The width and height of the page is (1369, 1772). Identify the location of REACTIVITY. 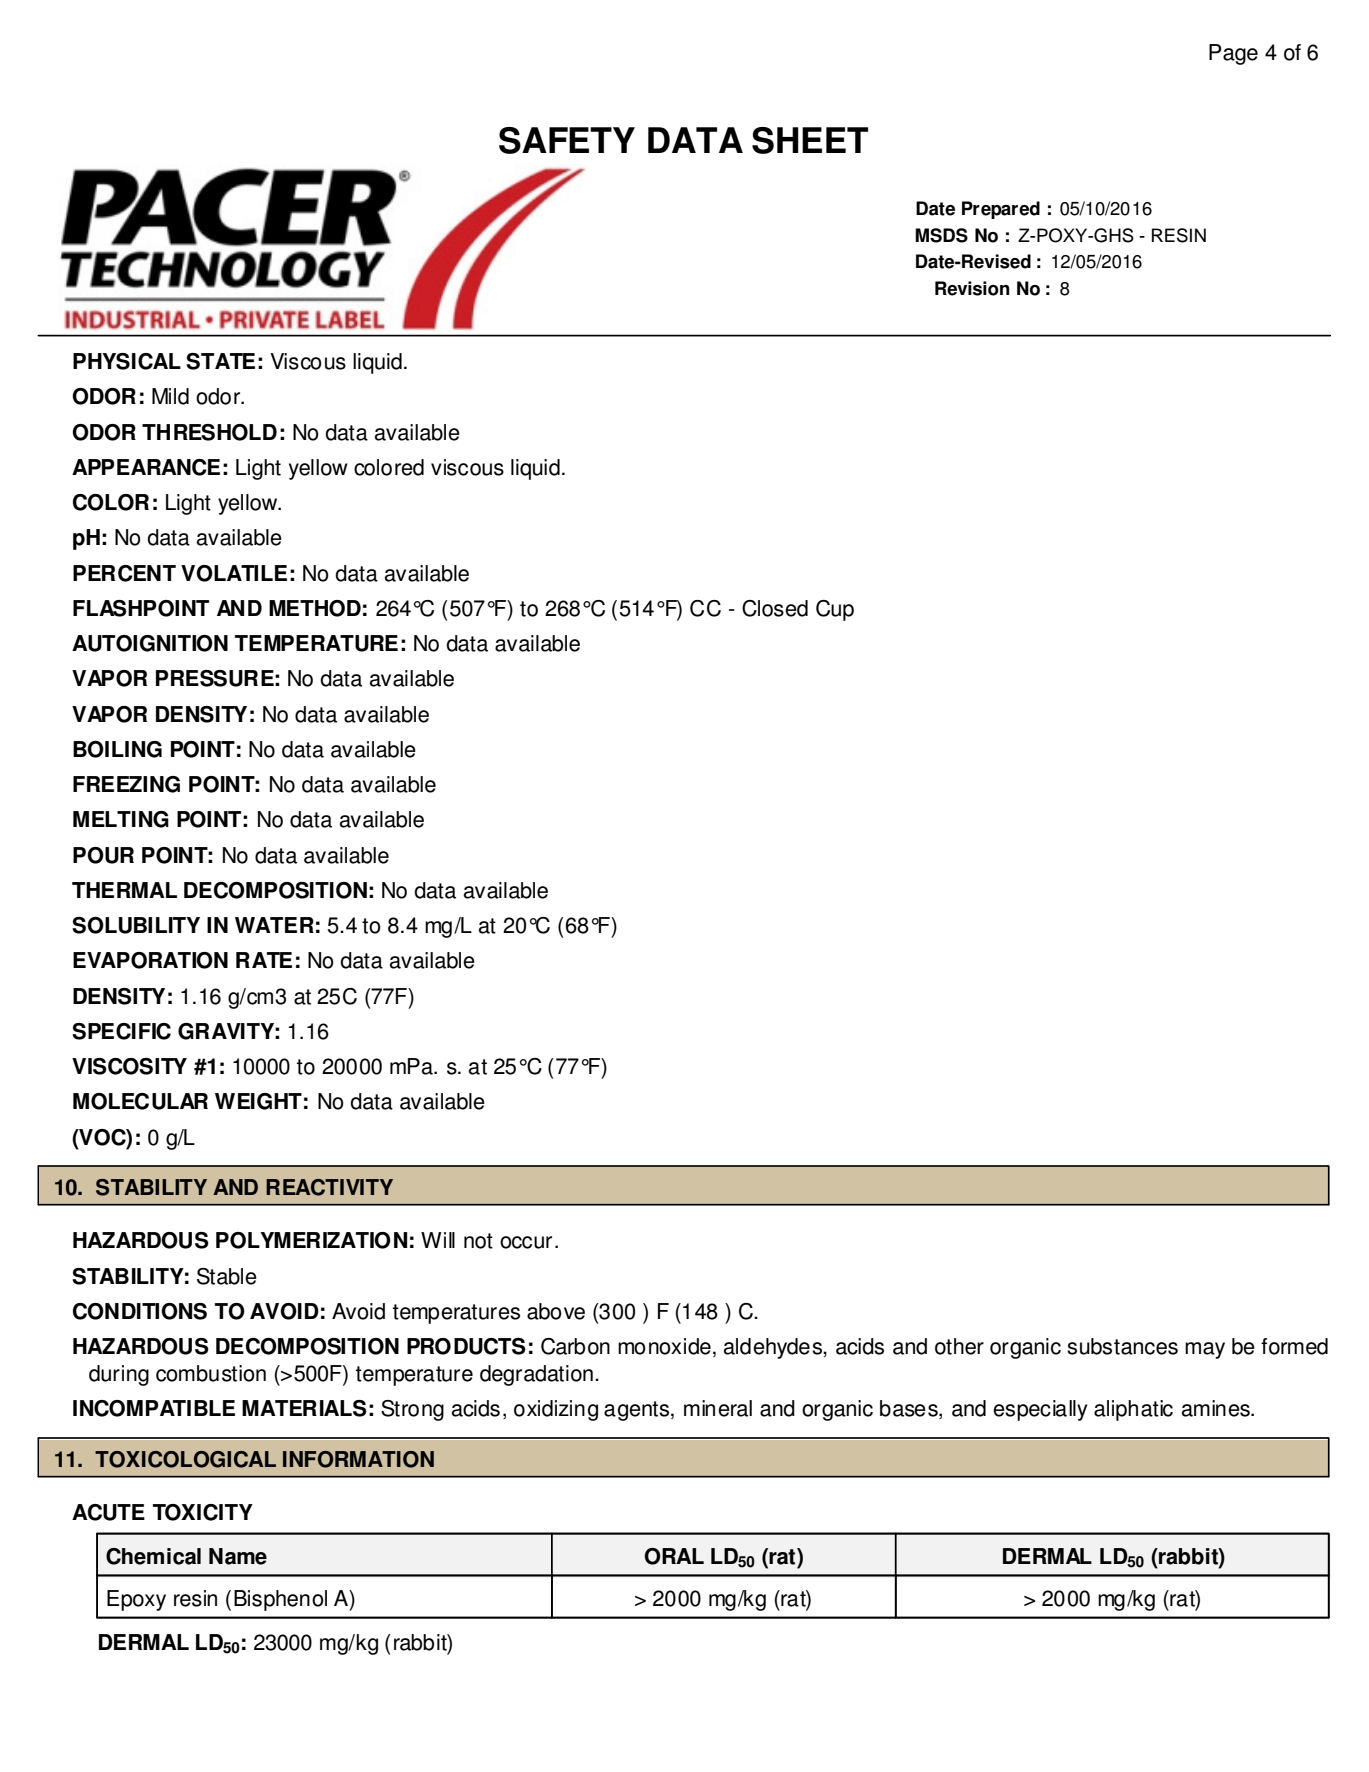
(329, 1187).
